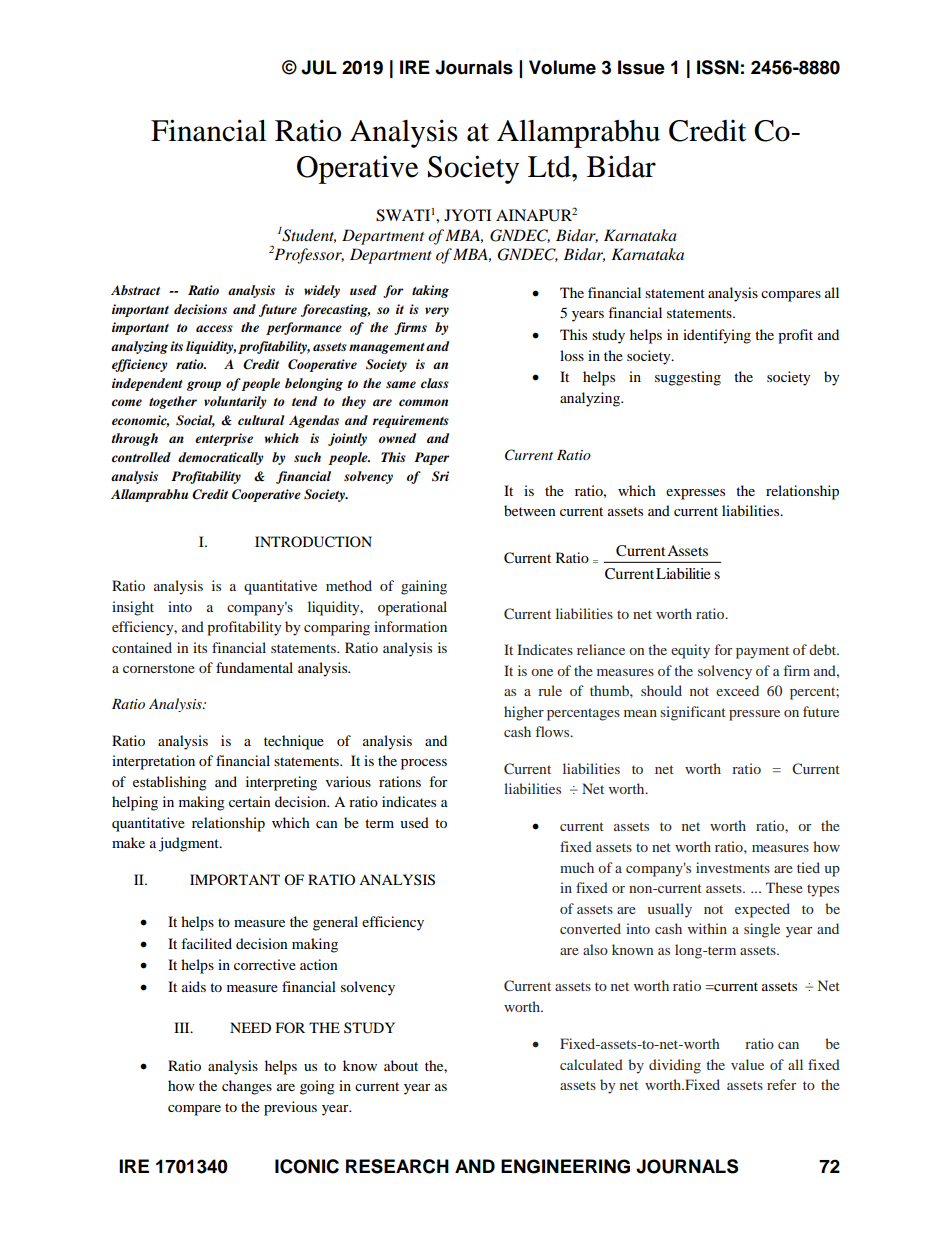 Image resolution: width=952 pixels, height=1233 pixels. I want to click on access, so click(214, 328).
